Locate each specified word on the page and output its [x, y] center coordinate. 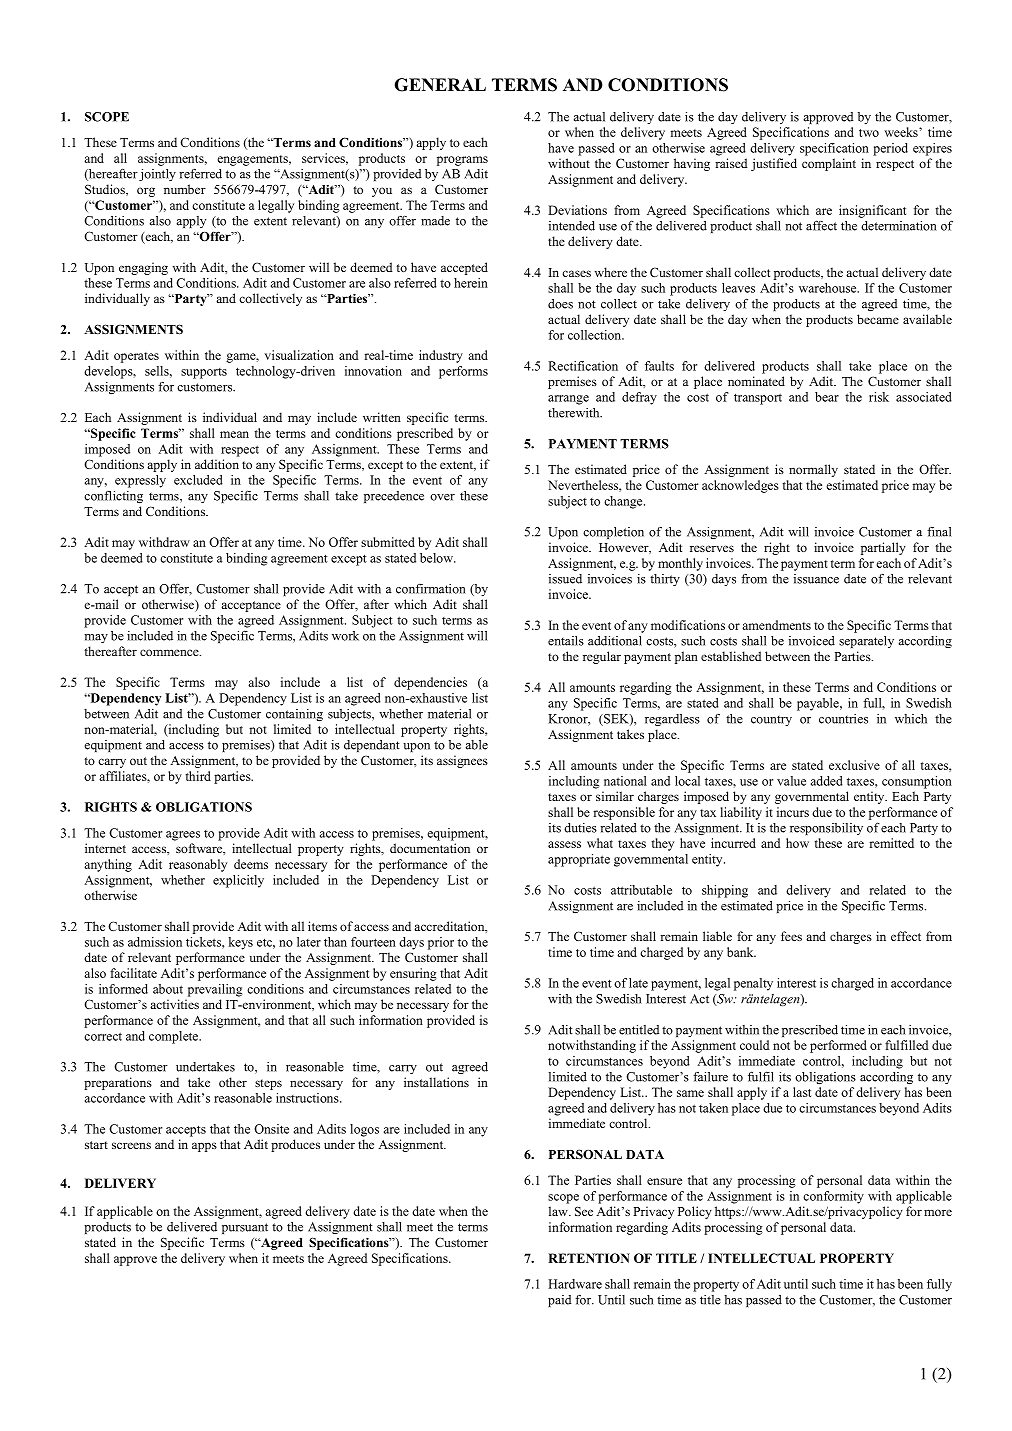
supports [204, 373]
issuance [816, 579]
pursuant [245, 1228]
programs [462, 161]
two [869, 133]
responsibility [826, 829]
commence [170, 652]
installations [436, 1082]
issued [565, 579]
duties [580, 828]
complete [174, 1037]
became [878, 319]
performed [838, 1046]
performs [463, 372]
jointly [157, 175]
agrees [183, 836]
